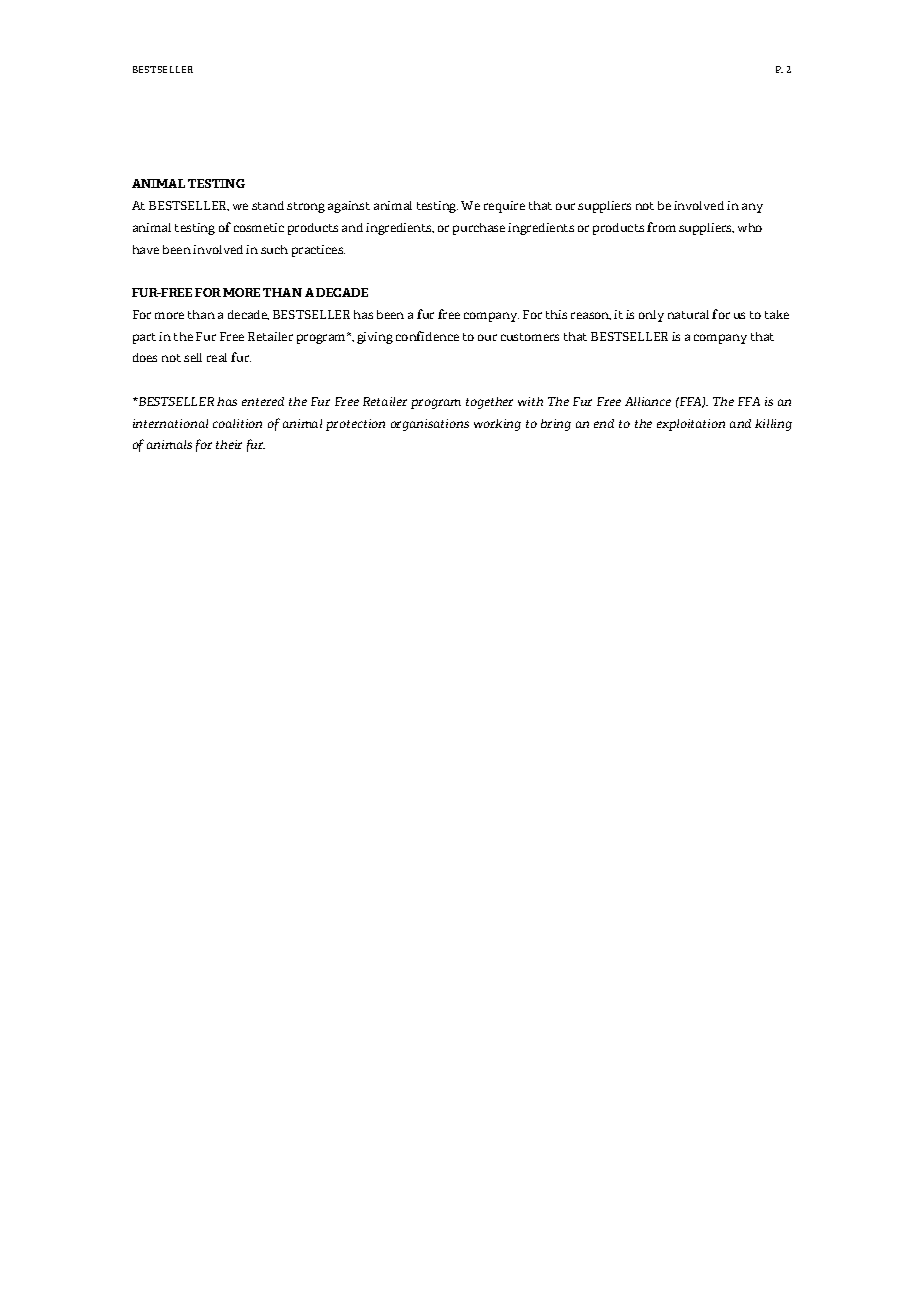 The height and width of the screenshot is (1308, 924). Describe the element at coordinates (427, 336) in the screenshot. I see `confidence` at that location.
